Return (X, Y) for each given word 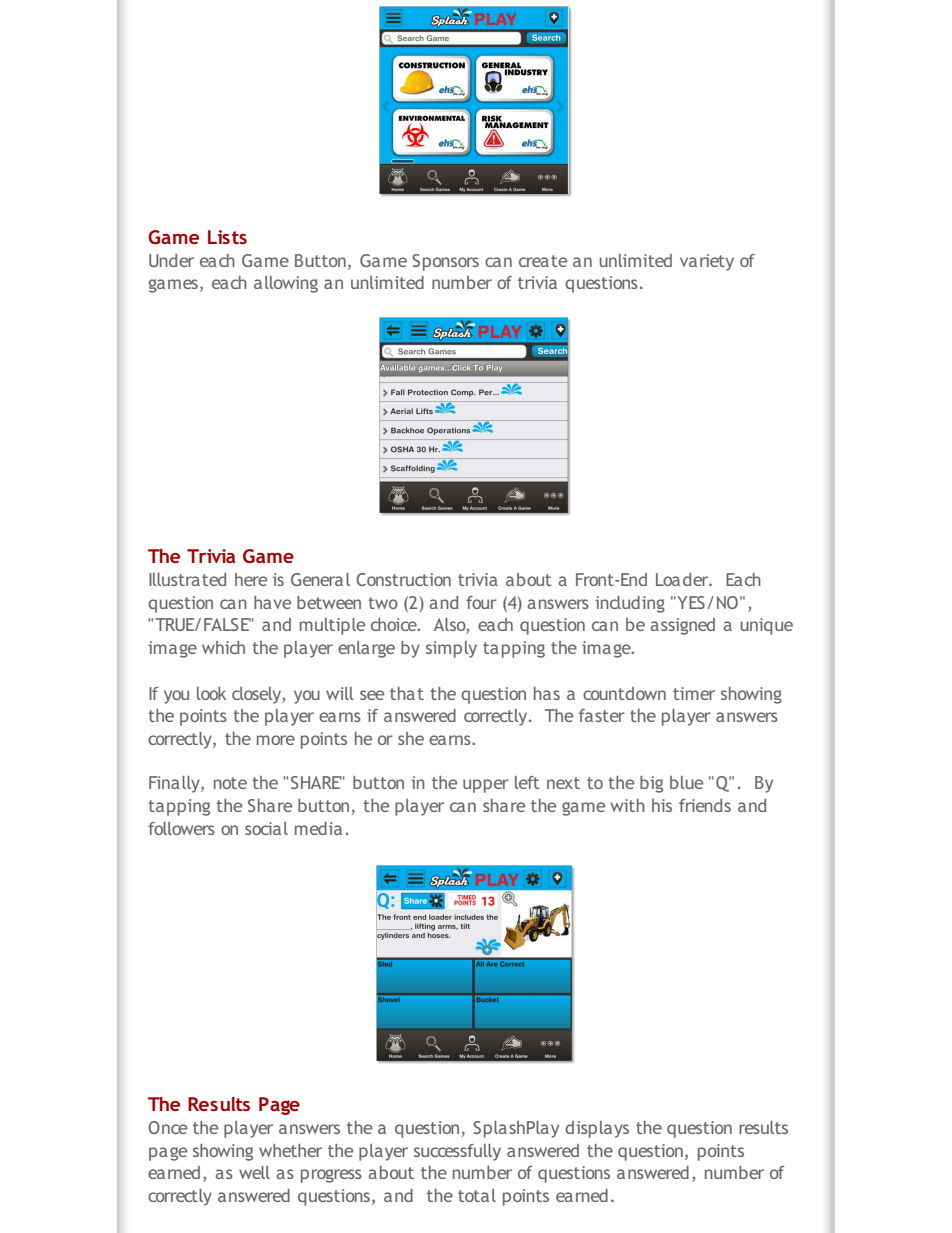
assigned (682, 626)
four (481, 602)
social (266, 828)
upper (486, 786)
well (254, 1172)
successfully (457, 1152)
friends (705, 805)
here (251, 579)
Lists (227, 237)
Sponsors (445, 262)
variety (707, 262)
